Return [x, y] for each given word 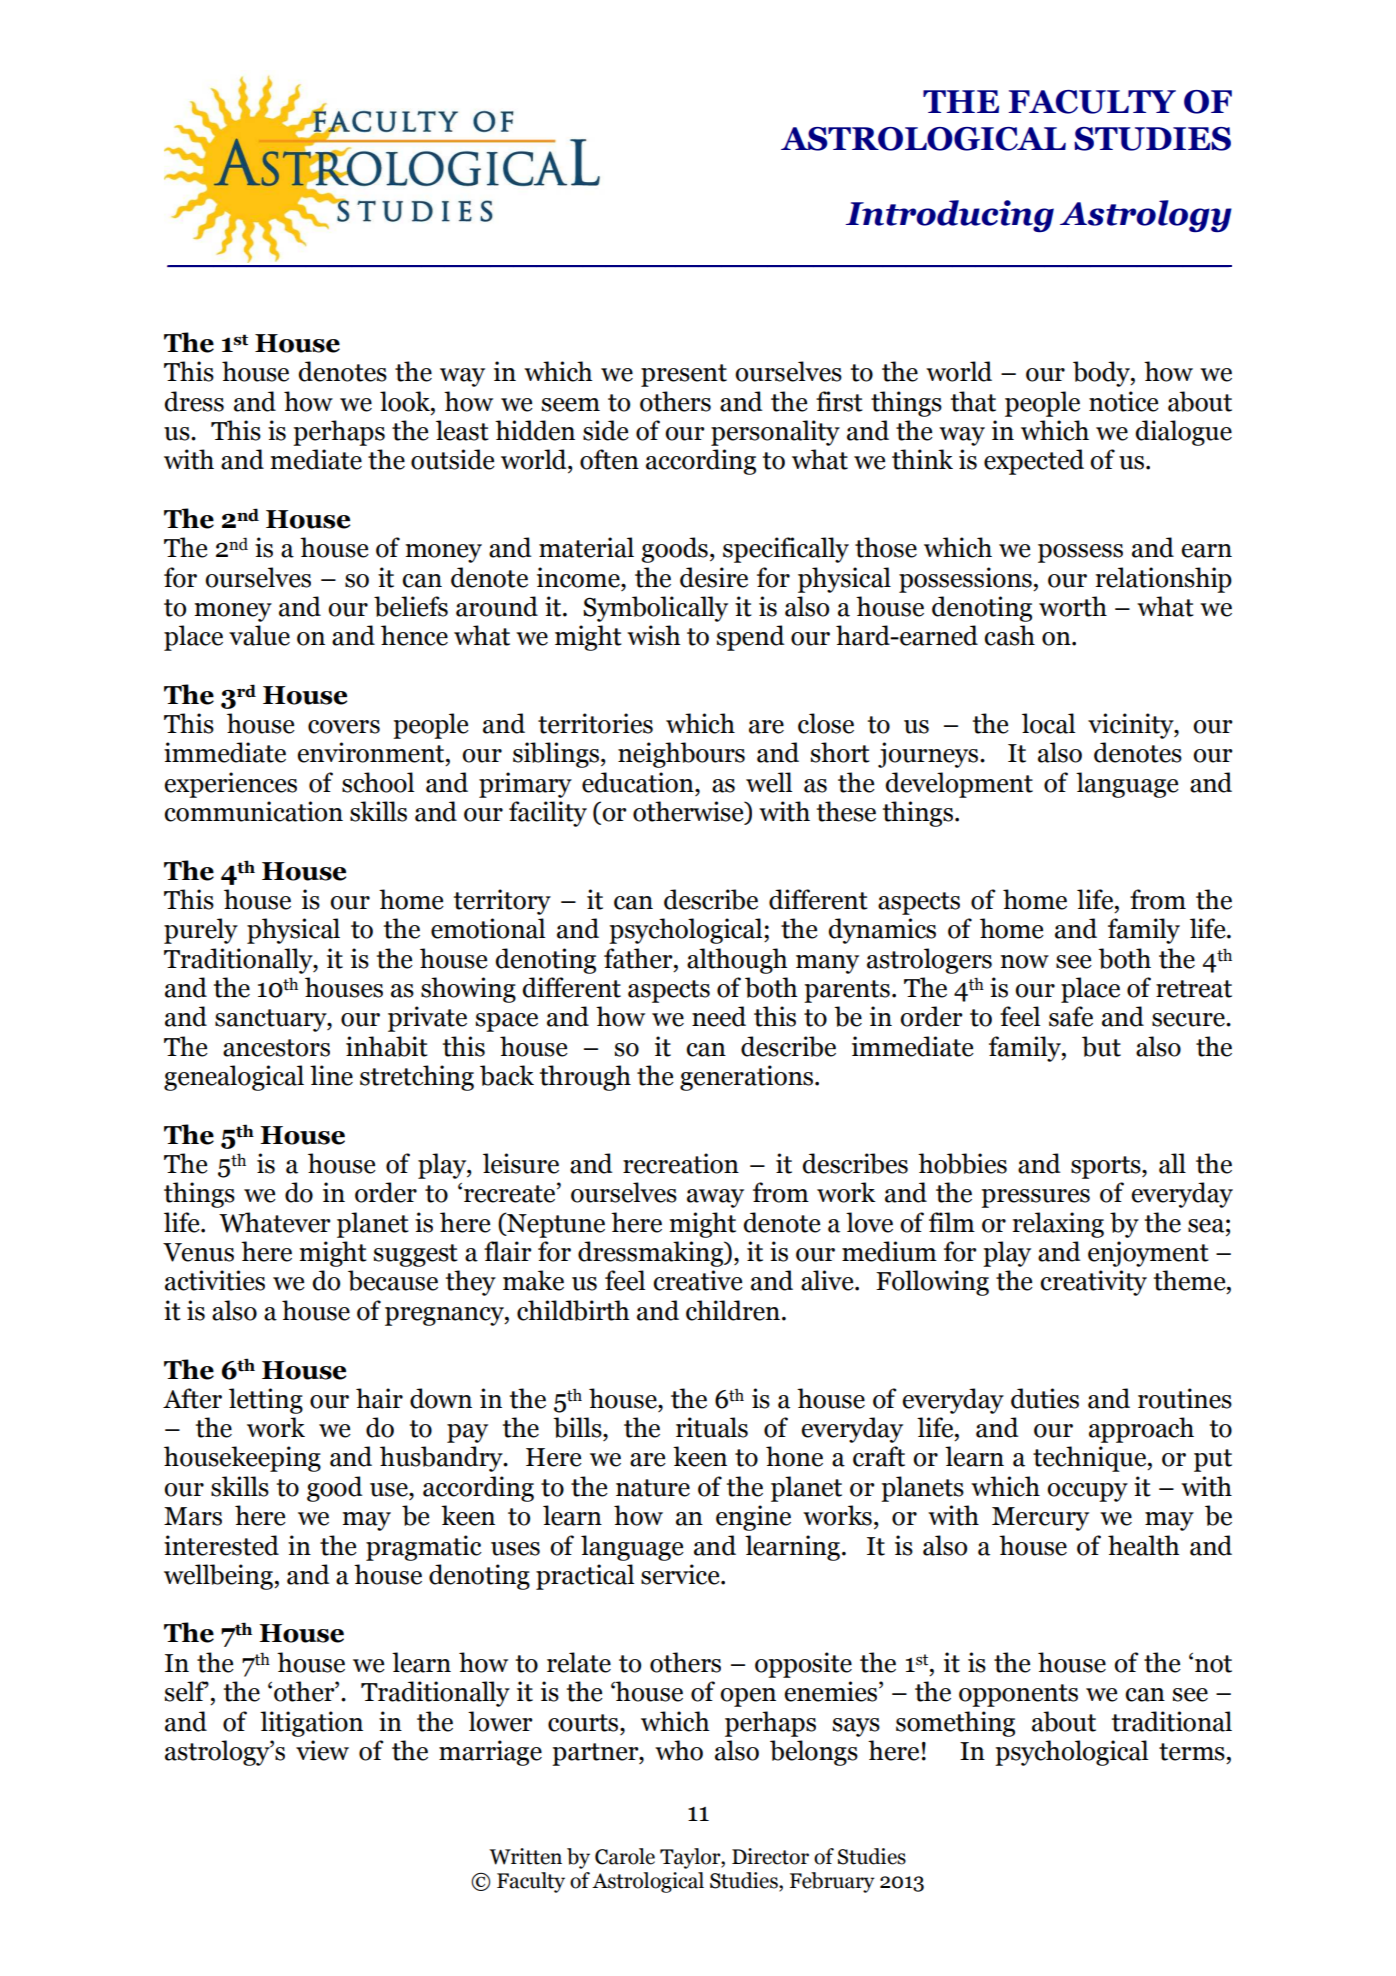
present [684, 375]
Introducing [950, 216]
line [331, 1075]
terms [1192, 1752]
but [1101, 1046]
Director [770, 1856]
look [406, 401]
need [719, 1016]
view [322, 1750]
